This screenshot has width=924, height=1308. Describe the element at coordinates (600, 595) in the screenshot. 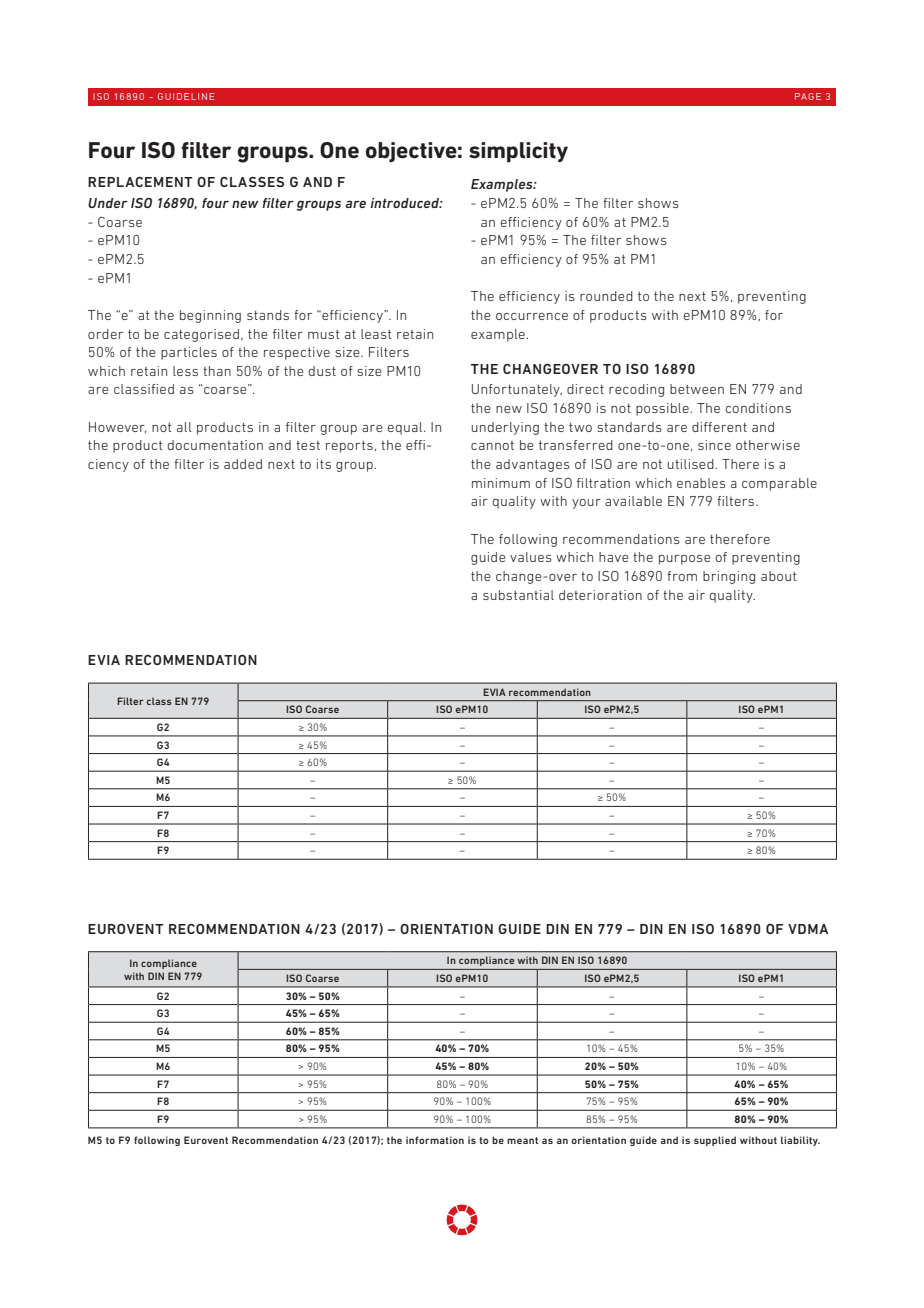

I see `deterioration` at that location.
